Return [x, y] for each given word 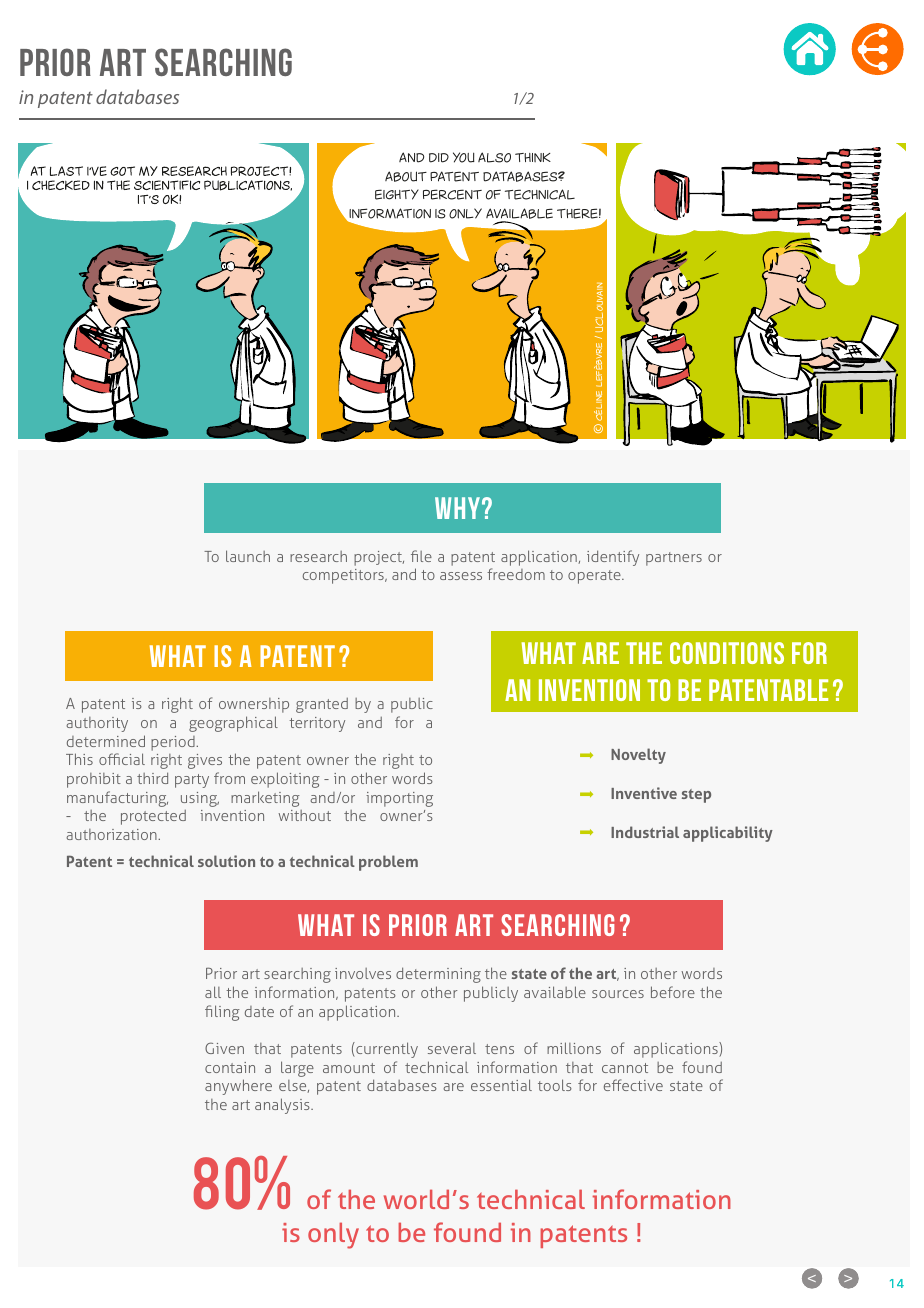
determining [438, 975]
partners [674, 559]
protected [153, 817]
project [379, 558]
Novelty [638, 756]
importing [399, 799]
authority [97, 724]
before [673, 992]
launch [248, 556]
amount [349, 1068]
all [213, 992]
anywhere [238, 1087]
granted [322, 705]
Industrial [645, 832]
